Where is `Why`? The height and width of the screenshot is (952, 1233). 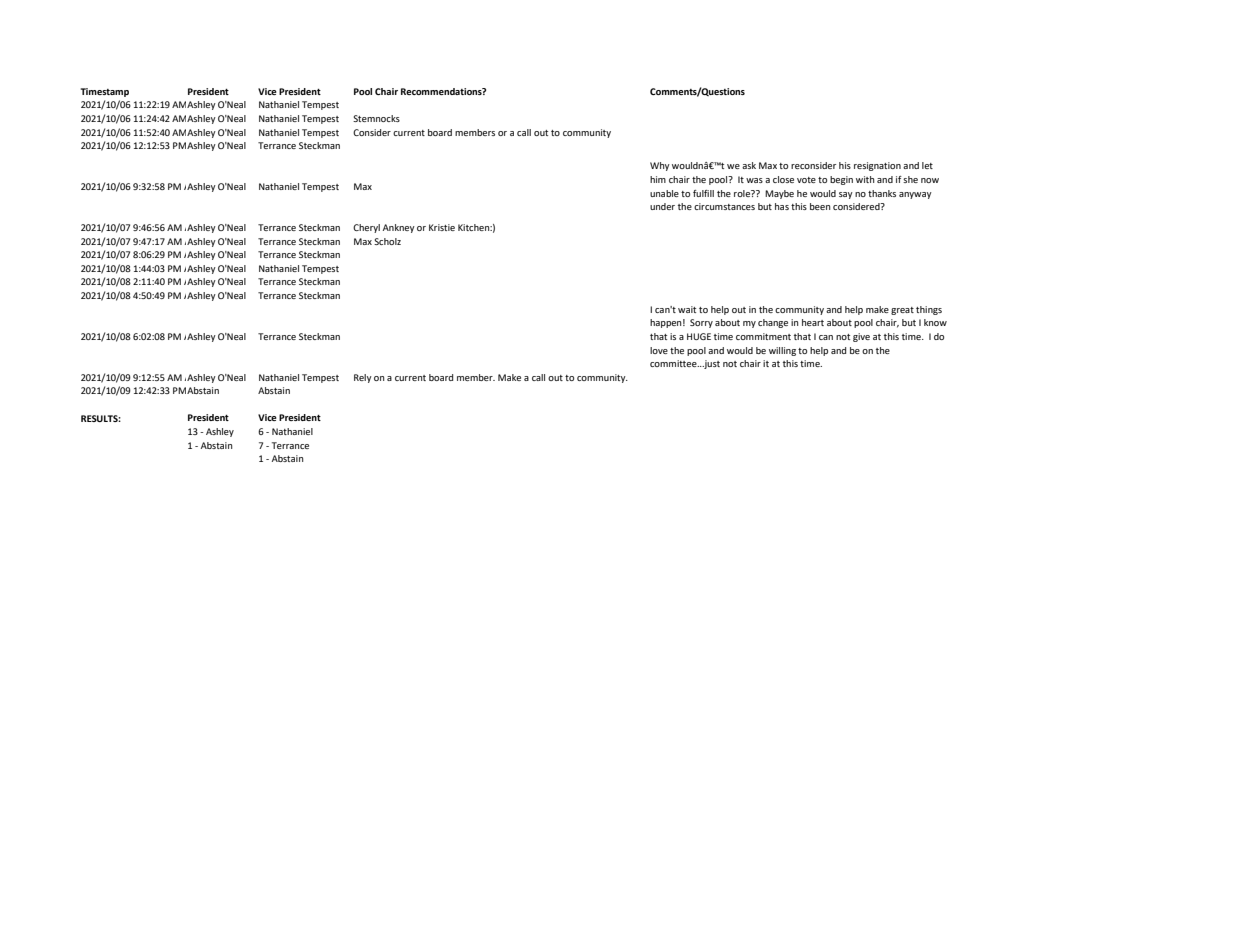 Why is located at coordinates (660, 166).
